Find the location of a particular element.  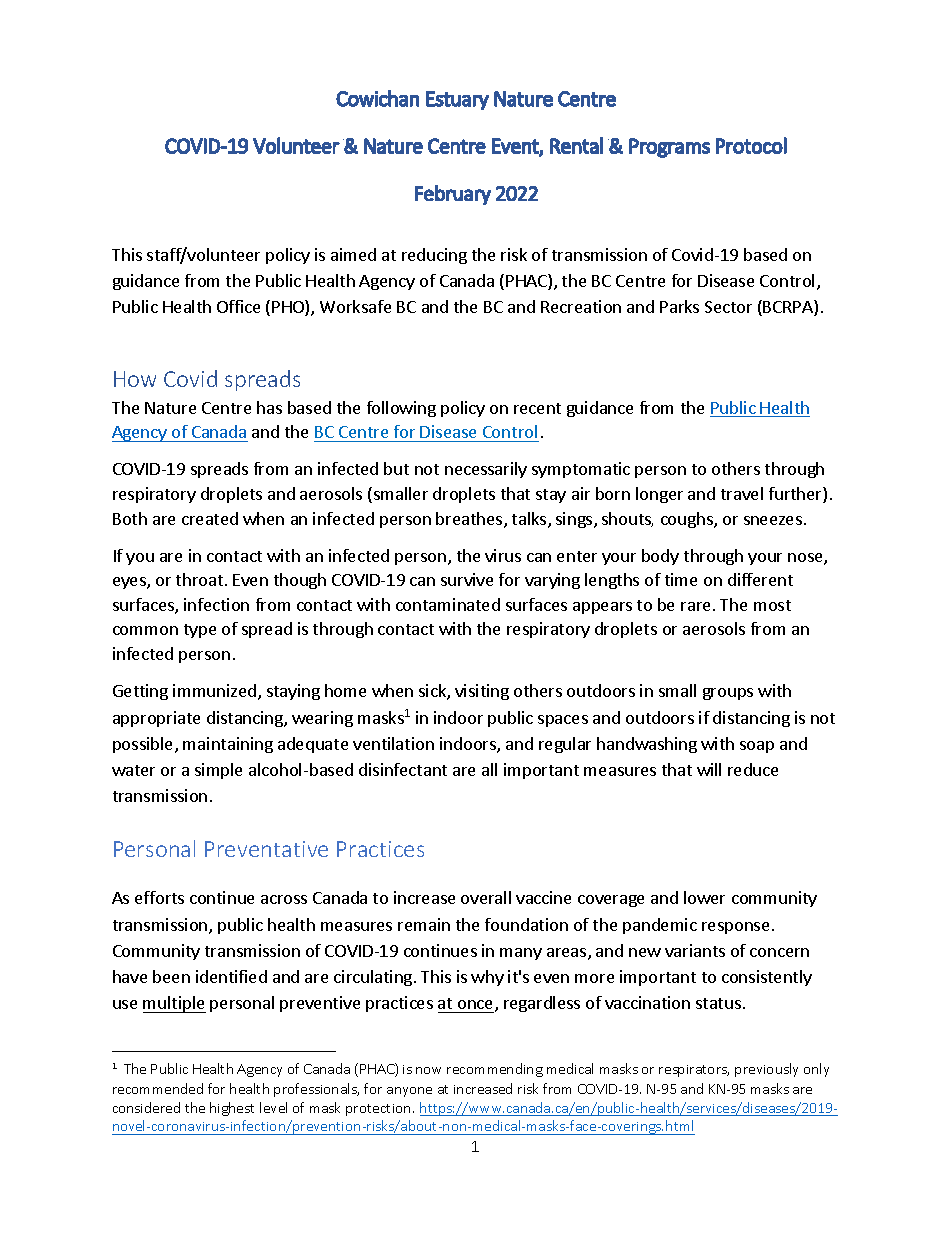

recommending is located at coordinates (495, 1070).
